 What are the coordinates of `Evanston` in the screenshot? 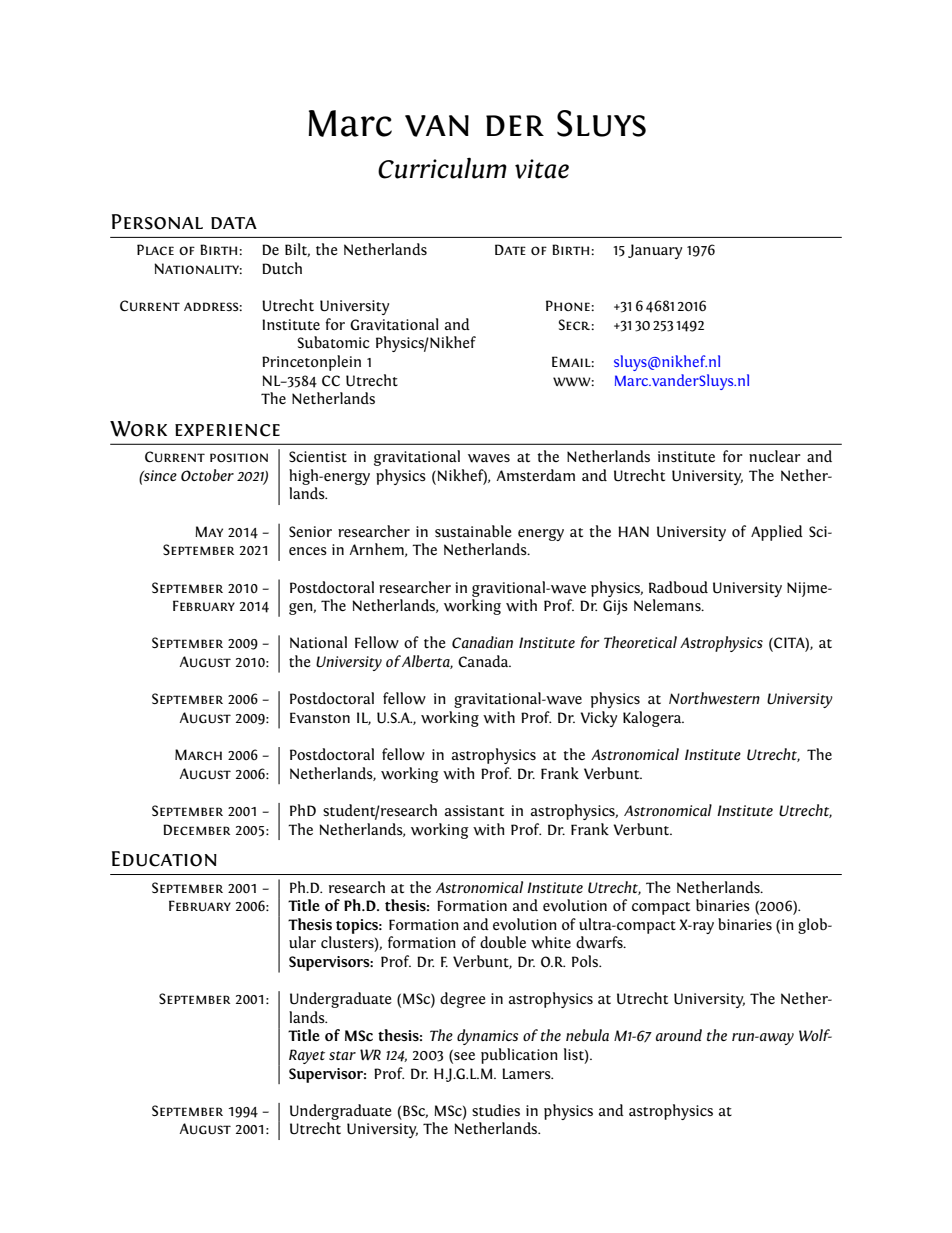 It's located at (320, 718).
